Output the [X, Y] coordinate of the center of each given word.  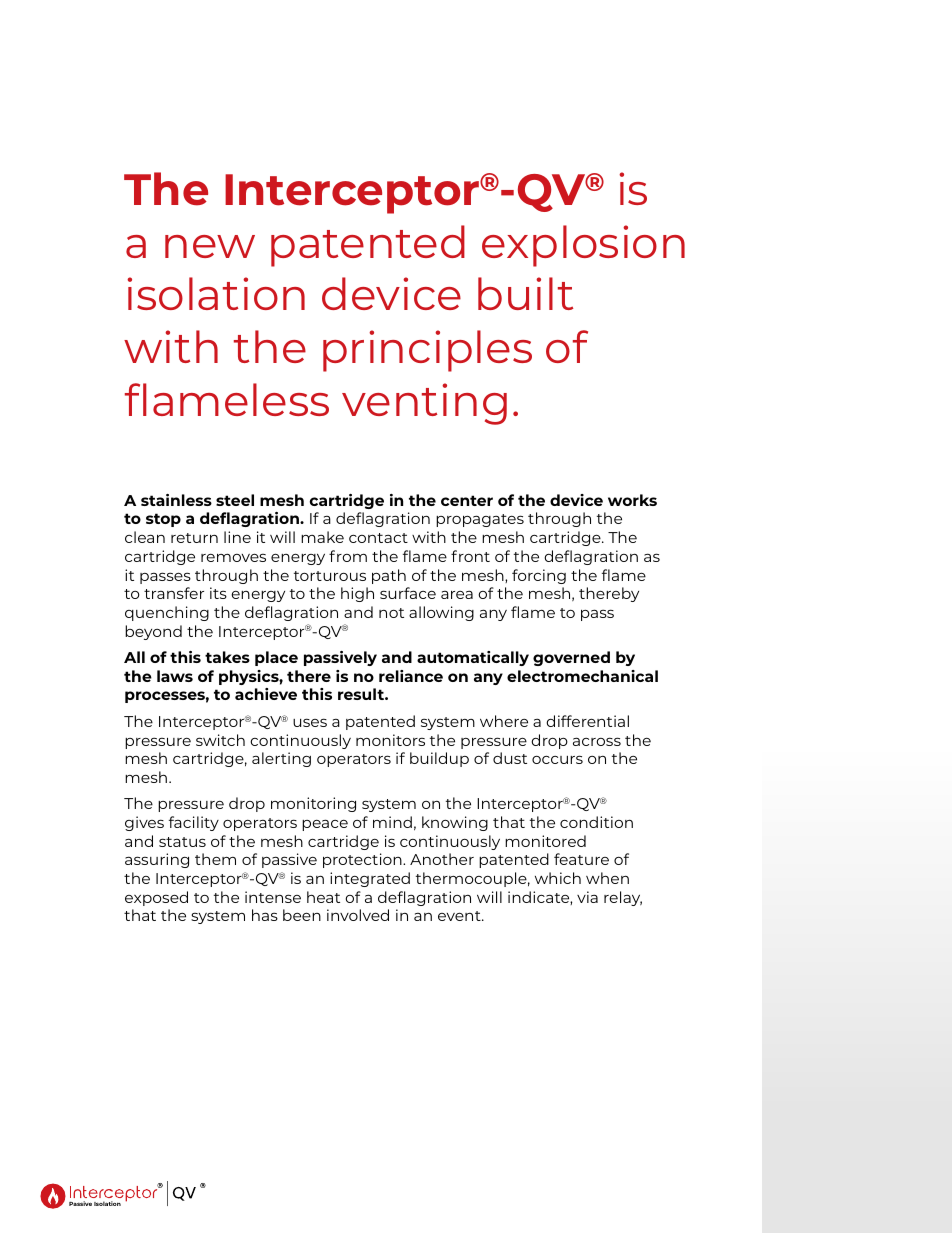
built [525, 293]
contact [378, 538]
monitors [390, 740]
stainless [176, 500]
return [194, 538]
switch [220, 740]
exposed [156, 898]
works [632, 500]
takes [227, 657]
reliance [411, 676]
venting [424, 404]
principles [427, 351]
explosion [583, 246]
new [210, 246]
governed [571, 658]
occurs [557, 759]
